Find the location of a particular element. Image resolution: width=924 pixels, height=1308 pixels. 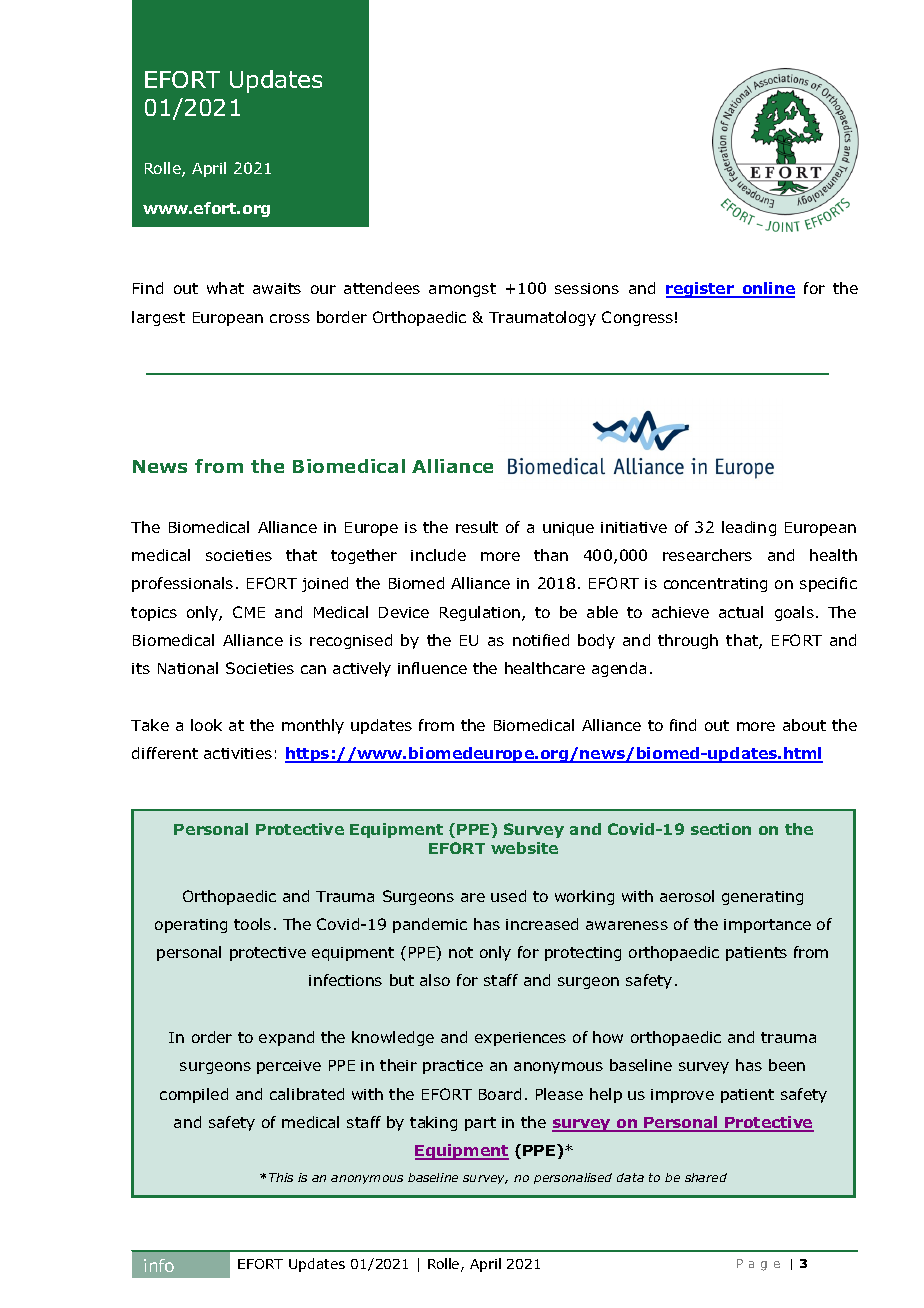

info is located at coordinates (159, 1265).
